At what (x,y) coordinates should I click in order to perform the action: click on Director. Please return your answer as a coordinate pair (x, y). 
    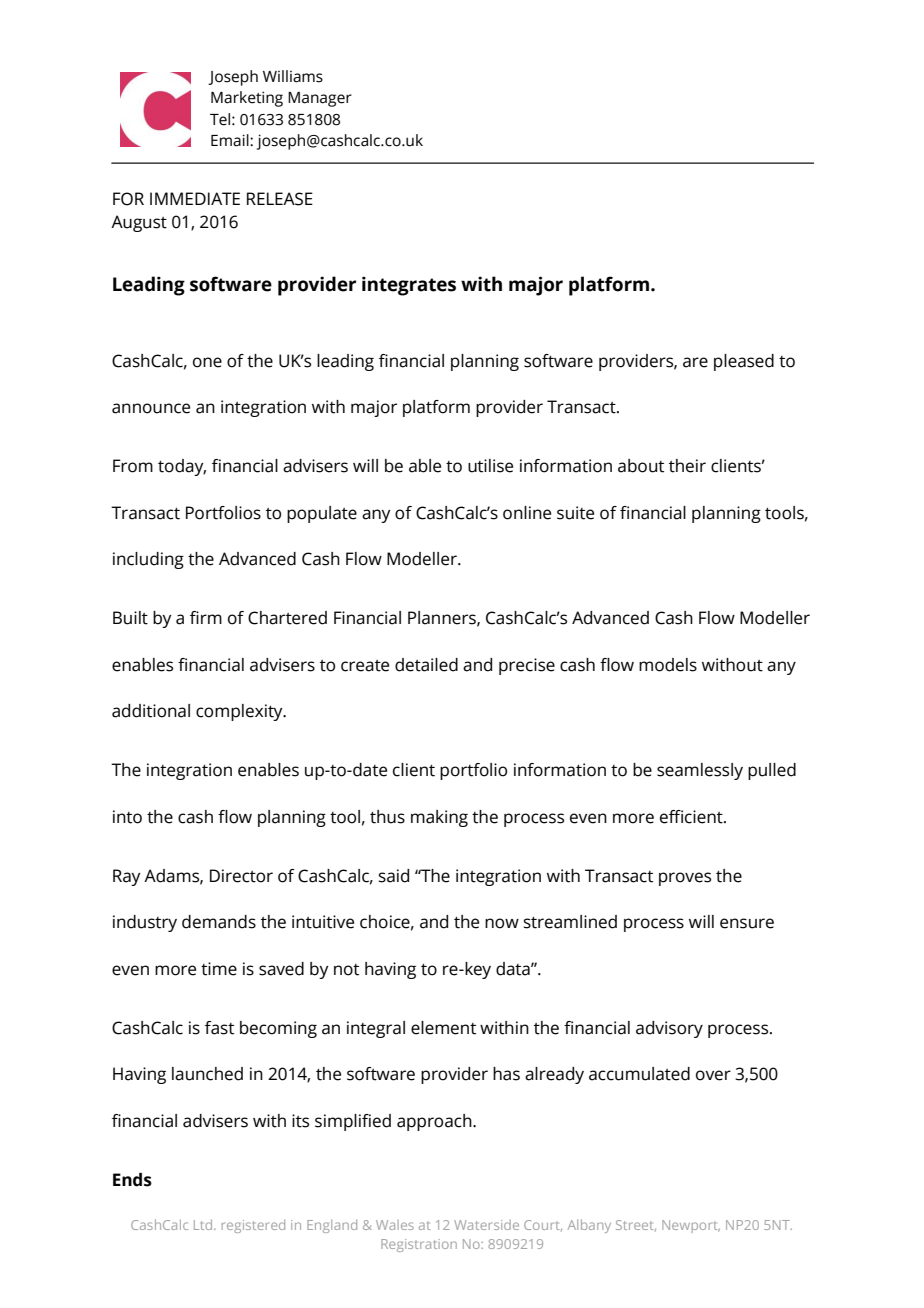
    Looking at the image, I should click on (241, 876).
